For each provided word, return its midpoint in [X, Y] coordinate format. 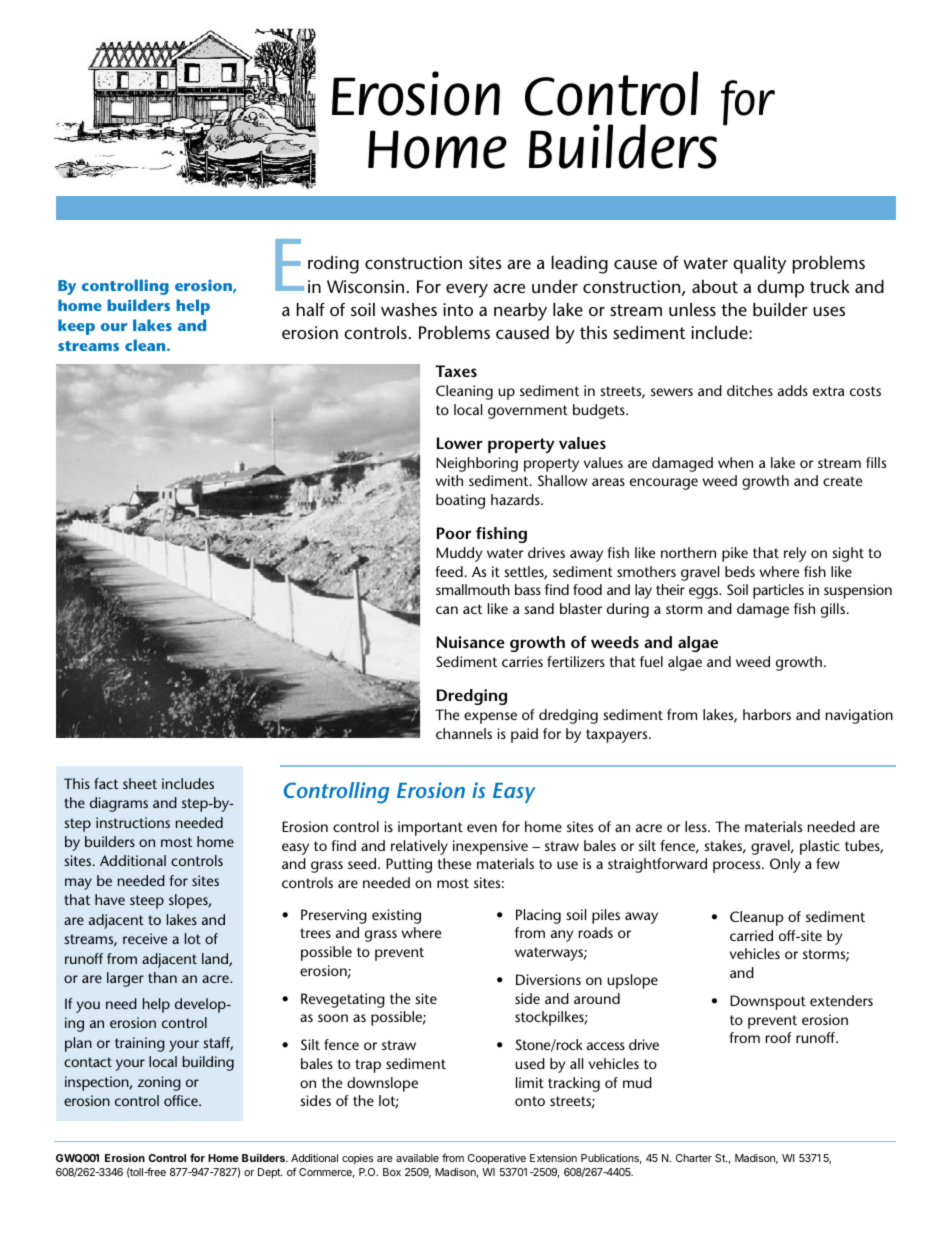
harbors [767, 714]
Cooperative [497, 1159]
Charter [694, 1158]
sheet [140, 783]
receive [145, 938]
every [467, 291]
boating [460, 501]
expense [490, 718]
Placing [538, 916]
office [182, 1100]
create [842, 481]
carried [751, 935]
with [449, 480]
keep [76, 327]
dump [780, 289]
